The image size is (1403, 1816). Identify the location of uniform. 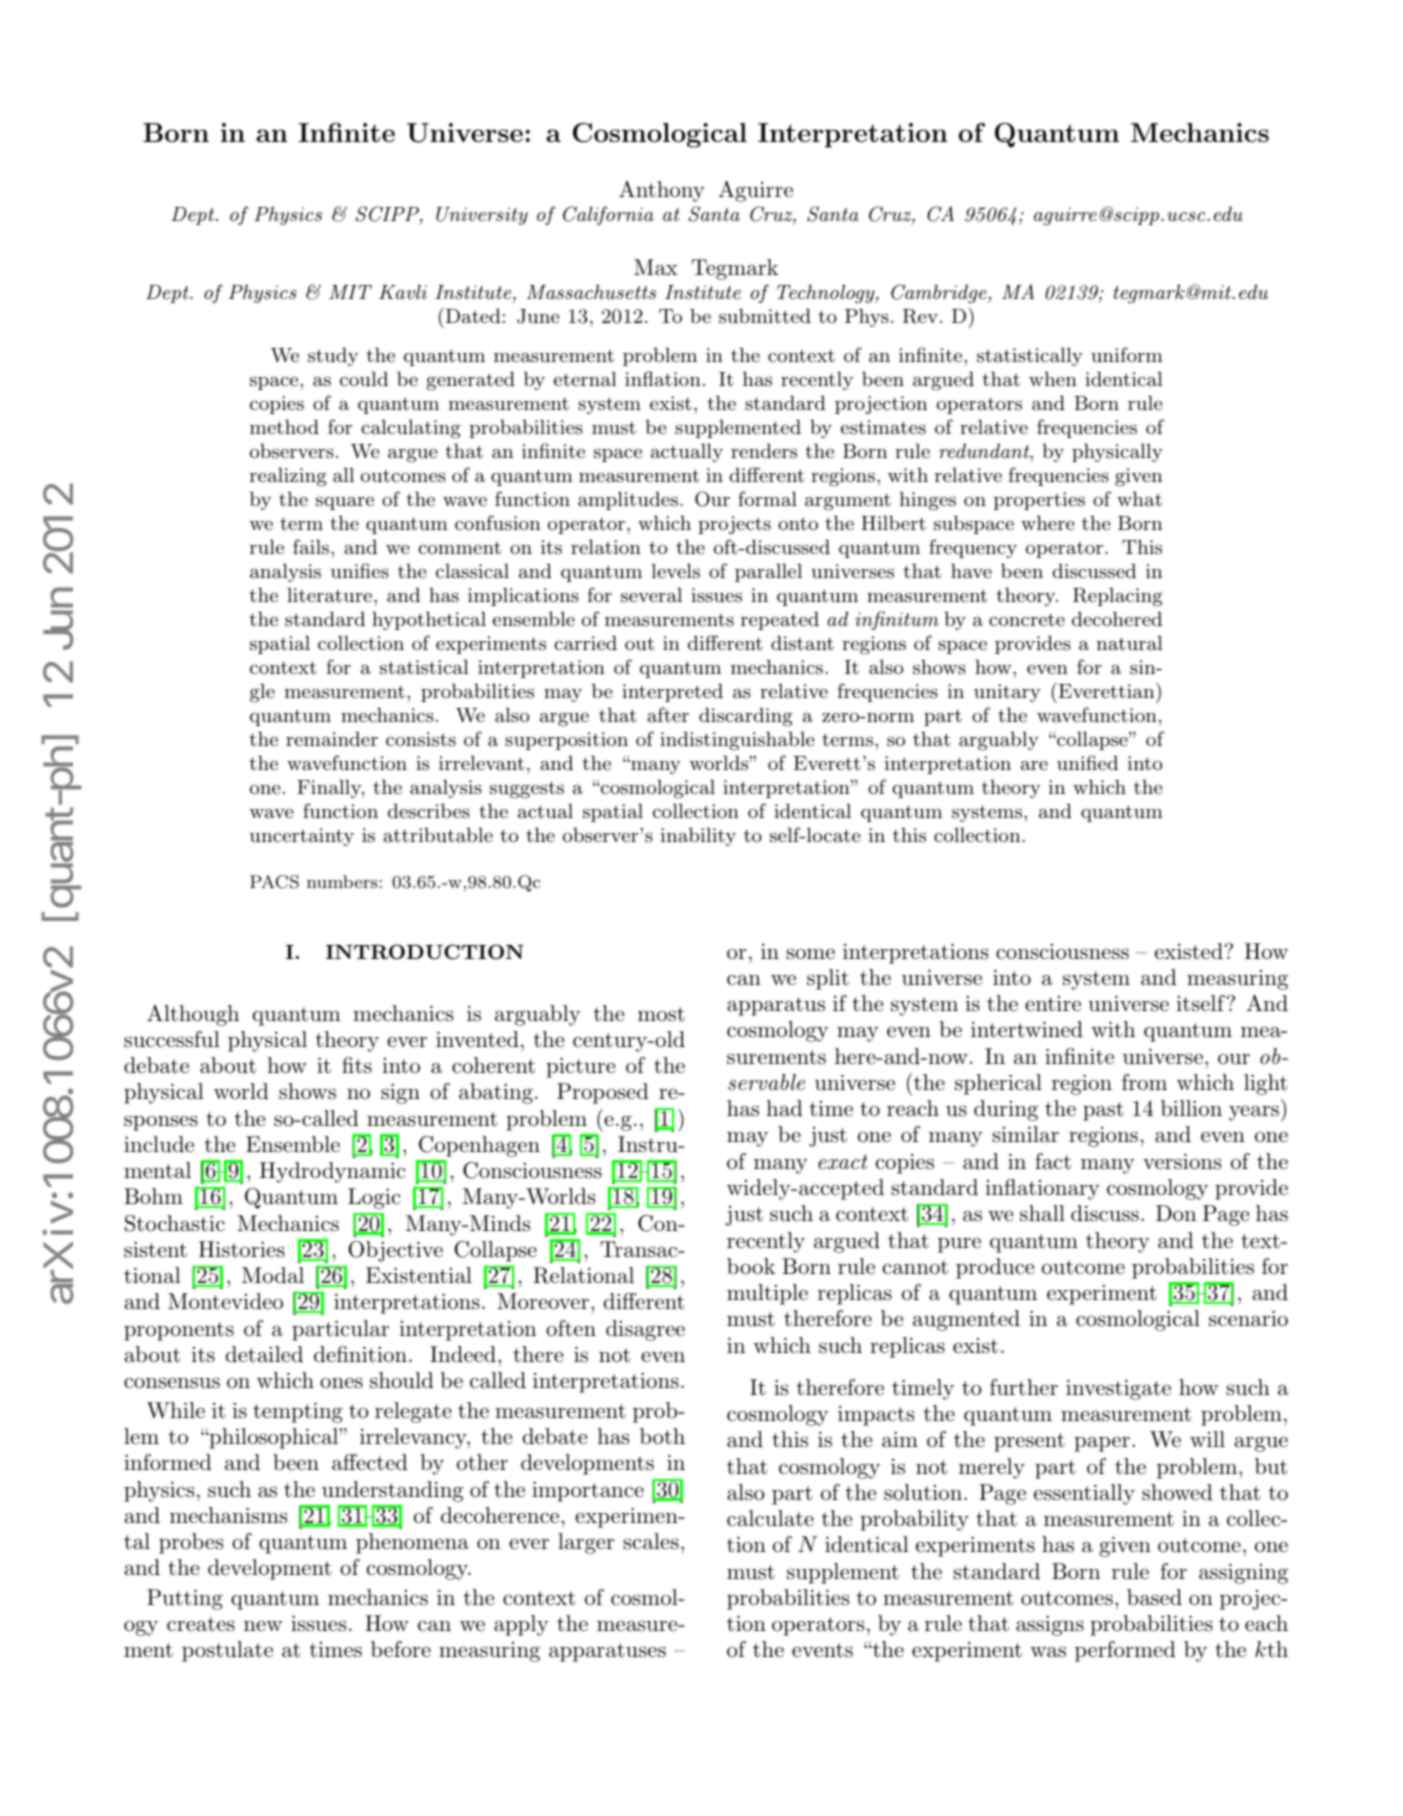
(1127, 355).
